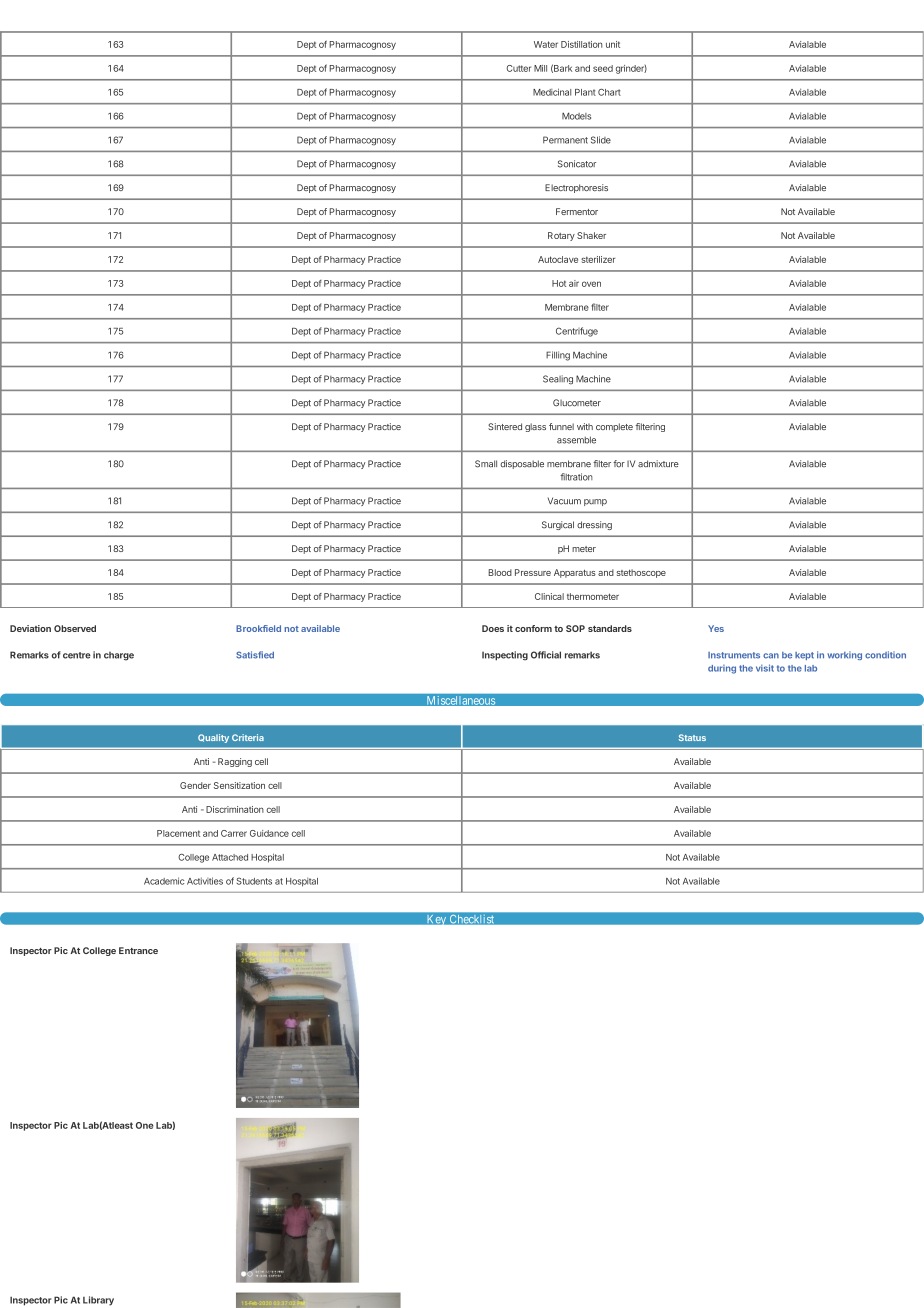 The image size is (924, 1308). I want to click on visit, so click(765, 668).
